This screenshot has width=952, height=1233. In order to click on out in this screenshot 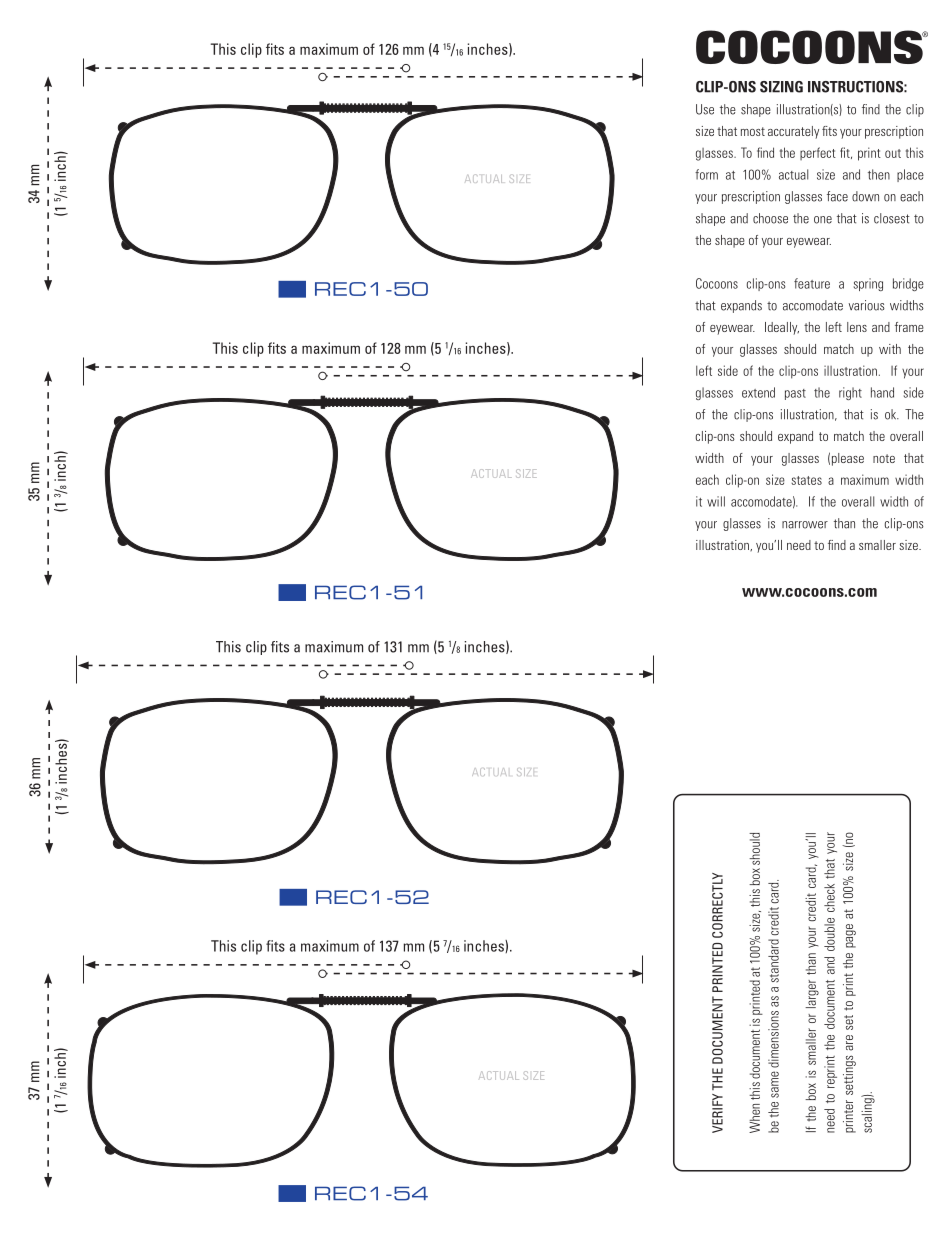, I will do `click(893, 153)`.
